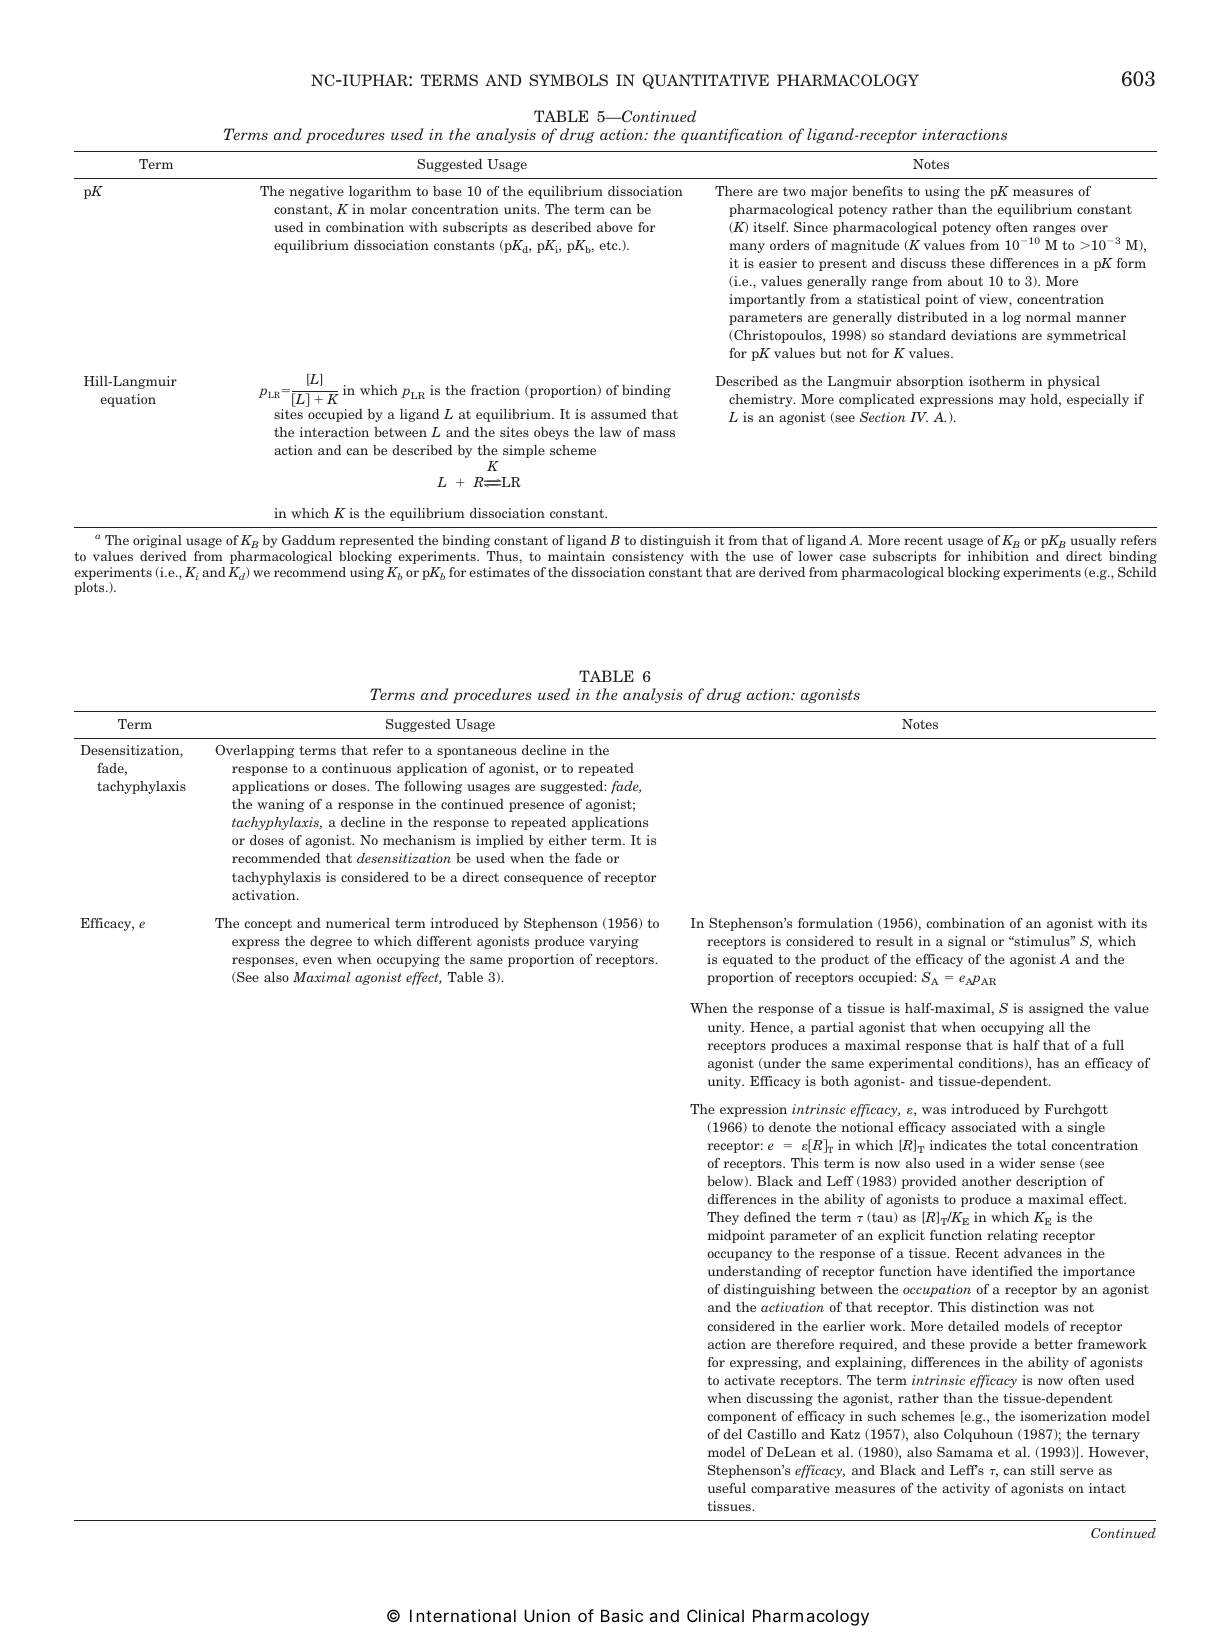 The image size is (1227, 1643). Describe the element at coordinates (463, 1615) in the screenshot. I see `International` at that location.
